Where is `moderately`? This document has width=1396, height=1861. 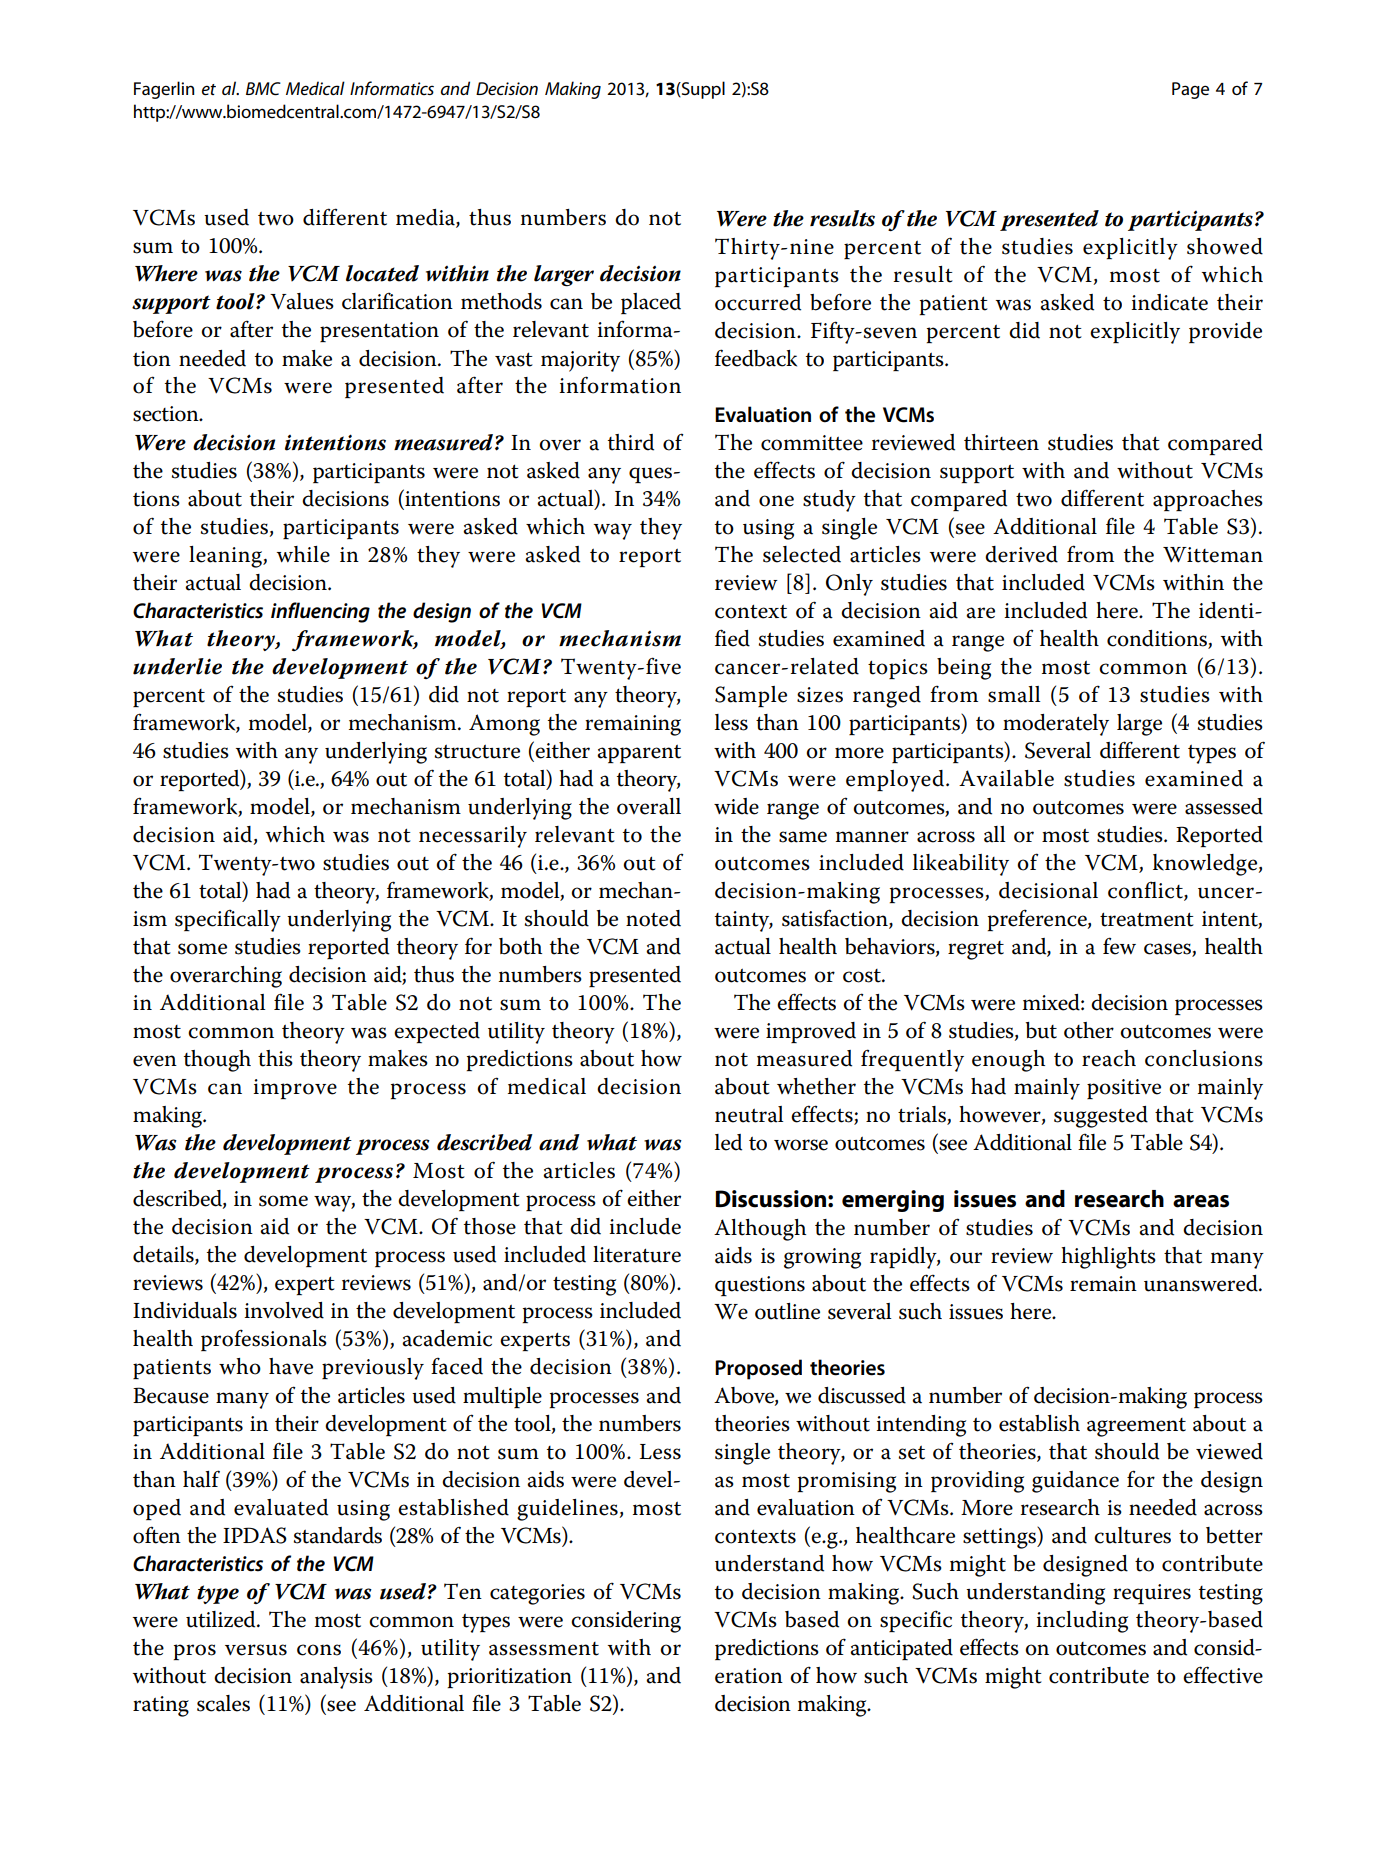
moderately is located at coordinates (1056, 725).
